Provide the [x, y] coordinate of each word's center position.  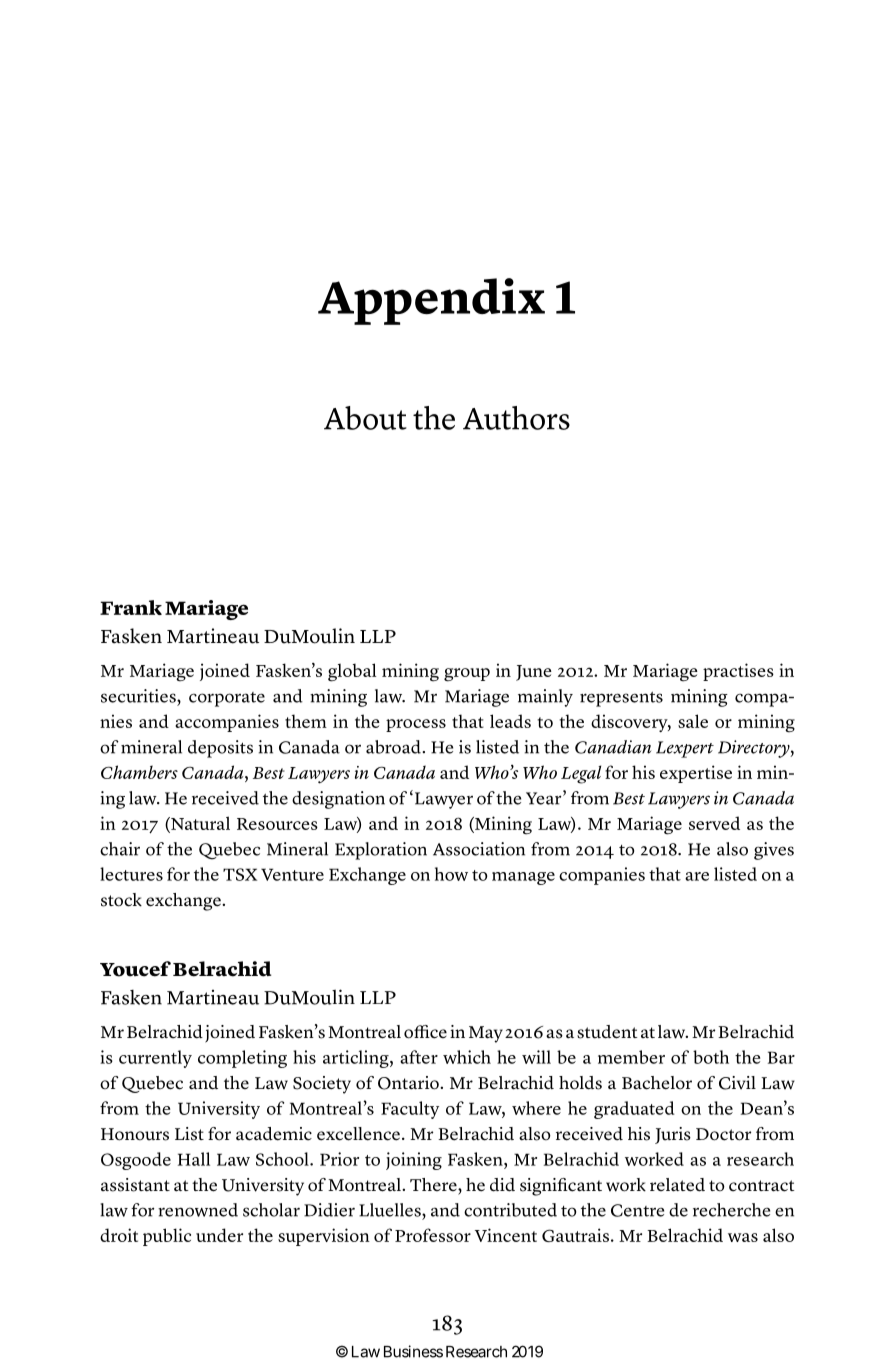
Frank [131, 607]
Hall [194, 1159]
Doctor [723, 1134]
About [365, 418]
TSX [240, 874]
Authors [516, 418]
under [219, 1235]
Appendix [431, 301]
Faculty [410, 1110]
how [451, 874]
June [534, 673]
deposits [220, 749]
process [416, 725]
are [697, 876]
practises [738, 672]
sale [693, 721]
